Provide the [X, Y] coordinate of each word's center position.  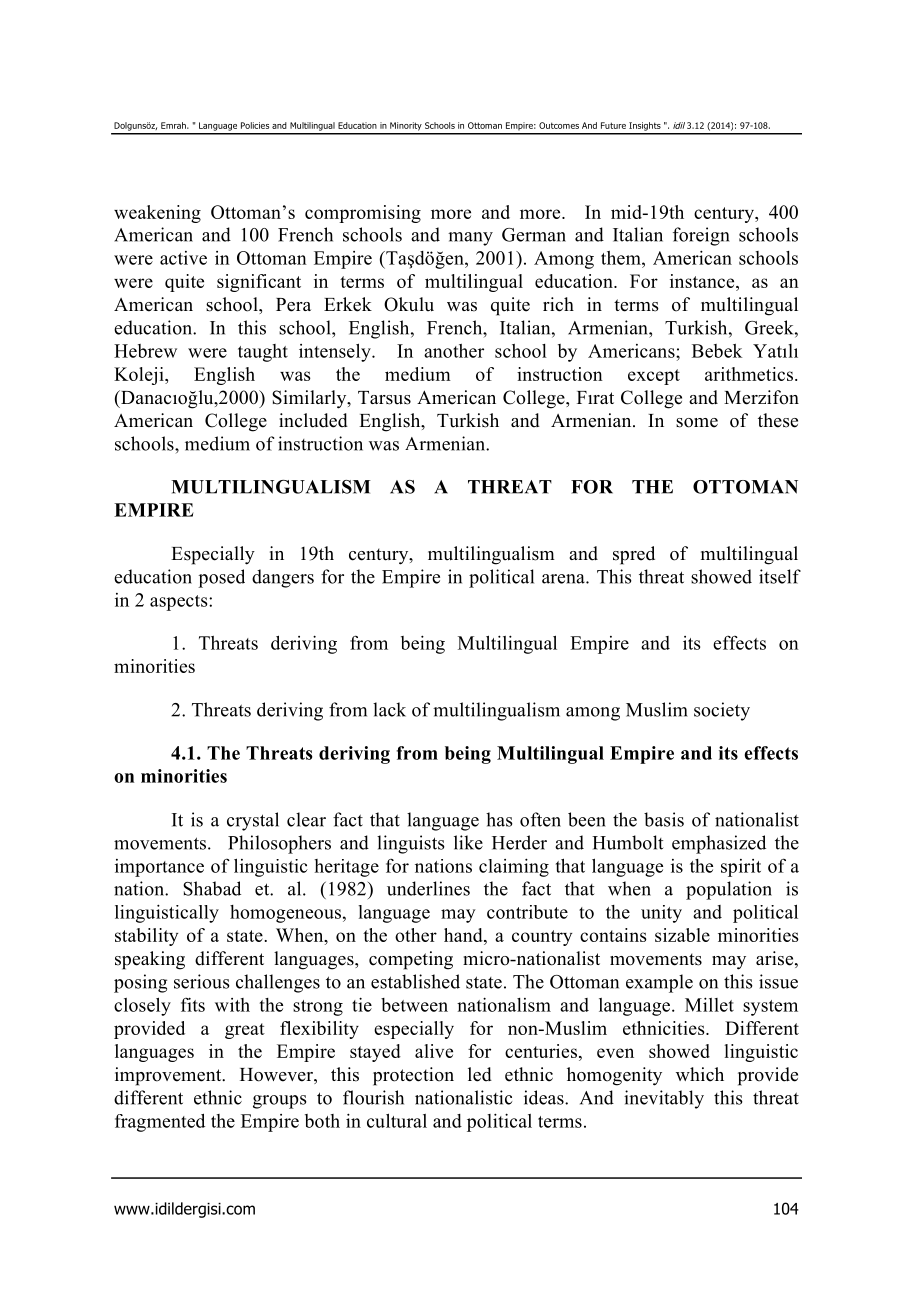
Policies [255, 125]
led [480, 1074]
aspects [180, 603]
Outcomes [559, 125]
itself [780, 576]
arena [564, 579]
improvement [169, 1076]
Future [613, 125]
